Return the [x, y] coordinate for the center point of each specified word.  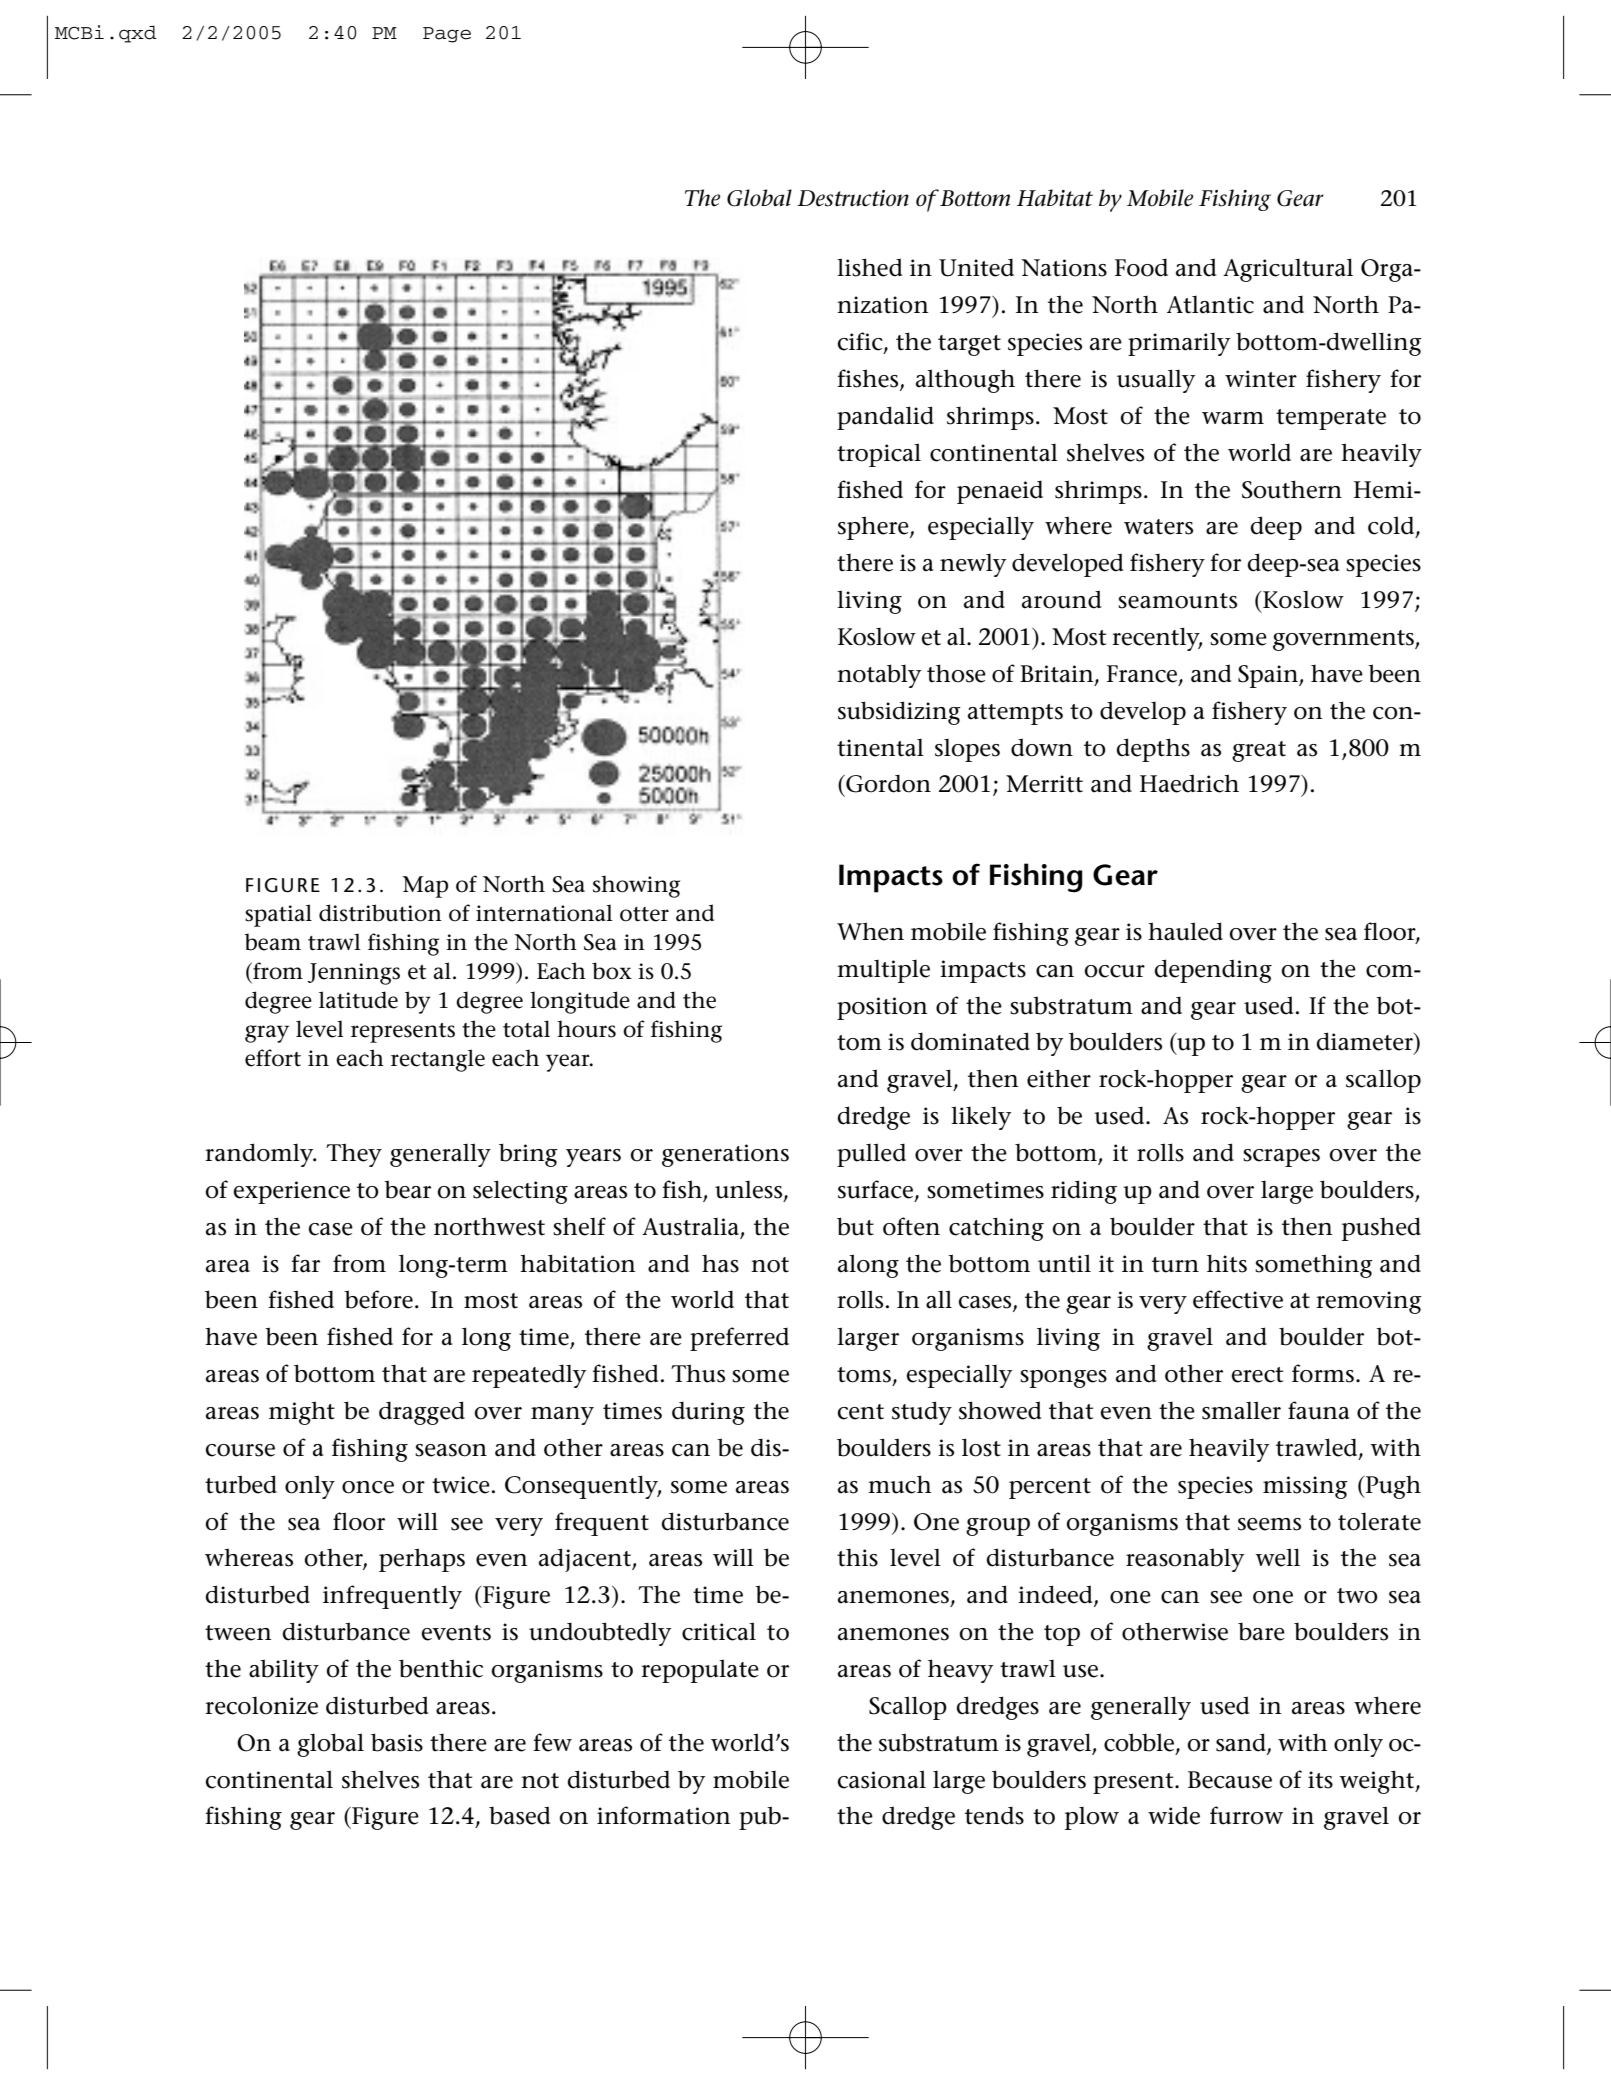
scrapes [1281, 1158]
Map [425, 887]
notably [879, 676]
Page [447, 35]
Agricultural [1288, 270]
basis [397, 1742]
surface [875, 1189]
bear [407, 1189]
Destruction [853, 198]
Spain [1269, 676]
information [664, 1815]
